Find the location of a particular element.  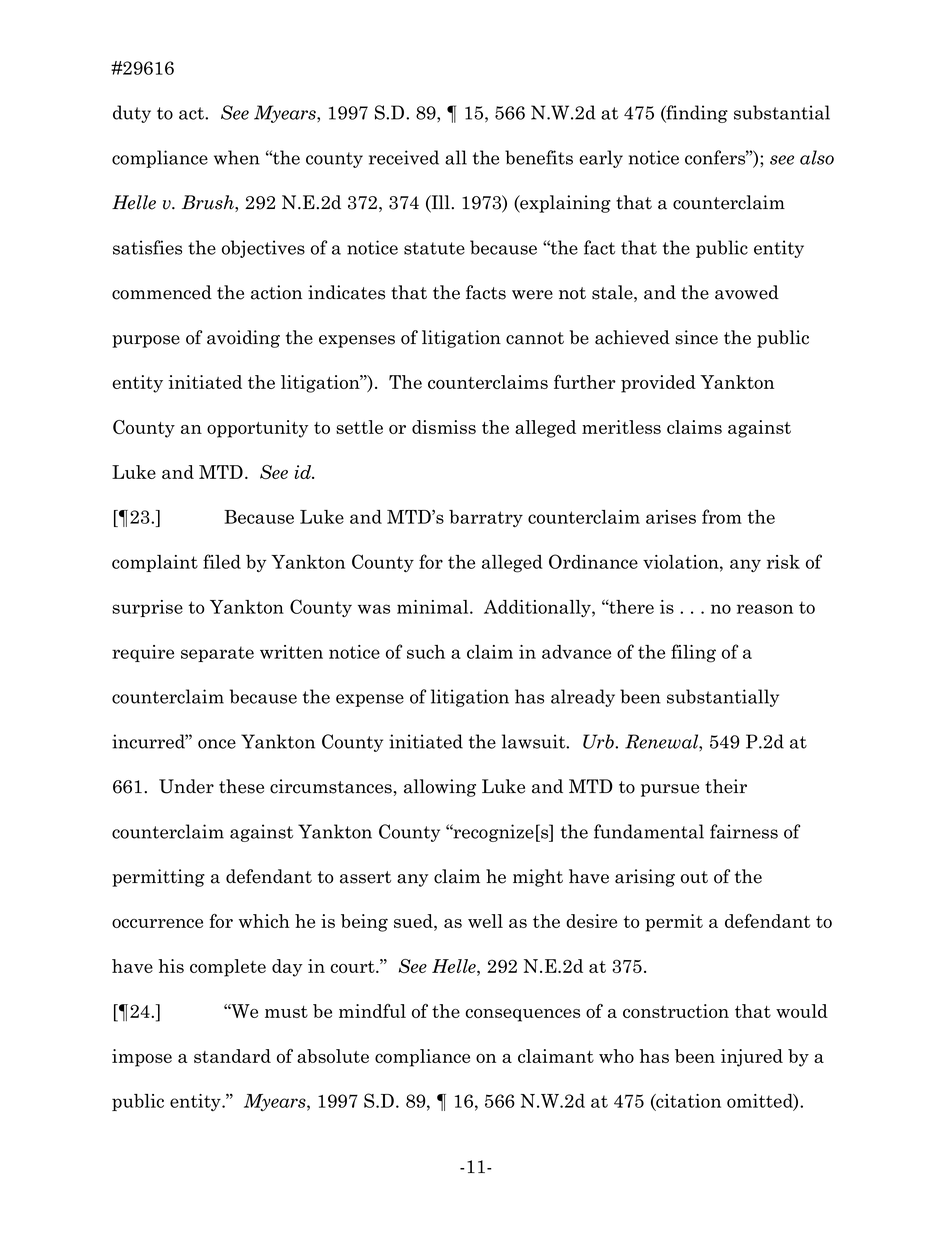

reason is located at coordinates (765, 609).
